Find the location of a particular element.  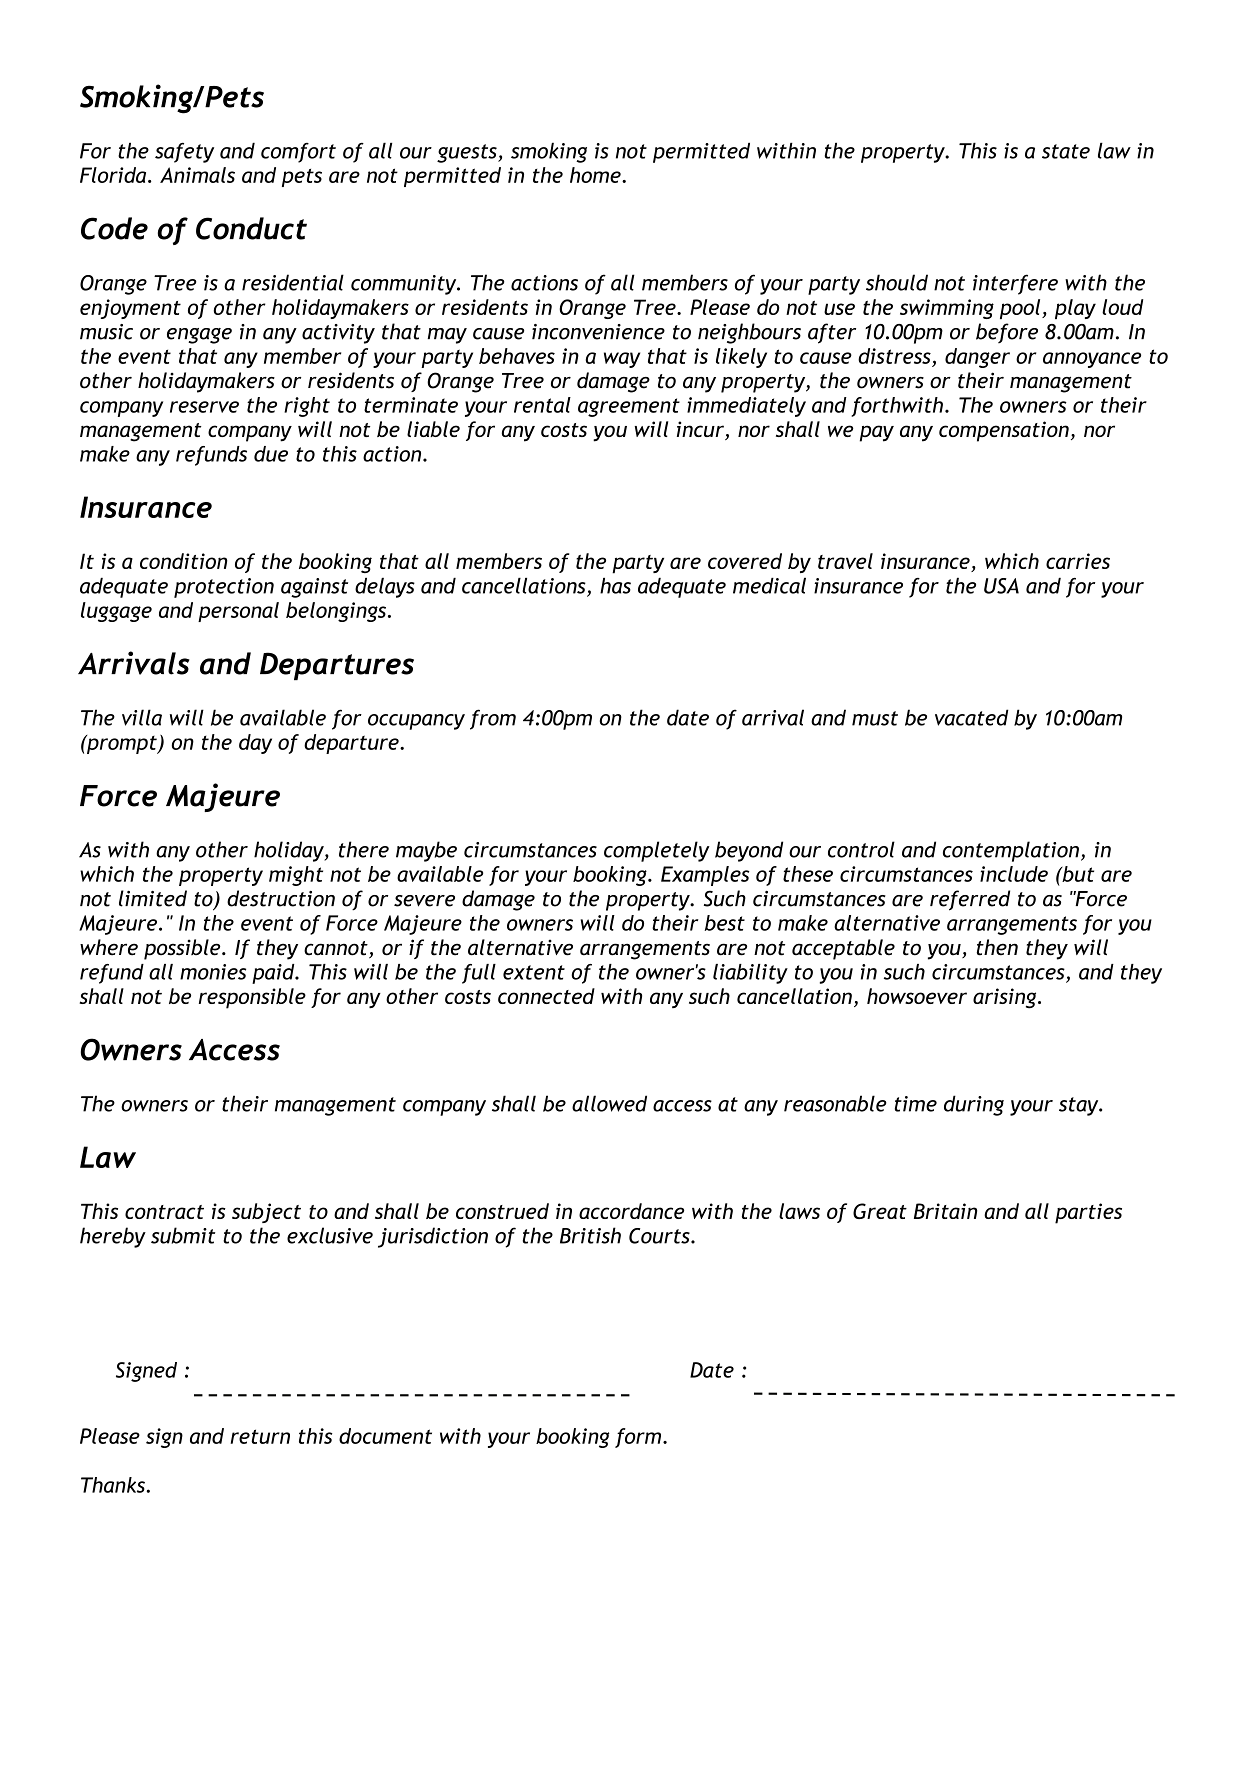

completely is located at coordinates (657, 851).
